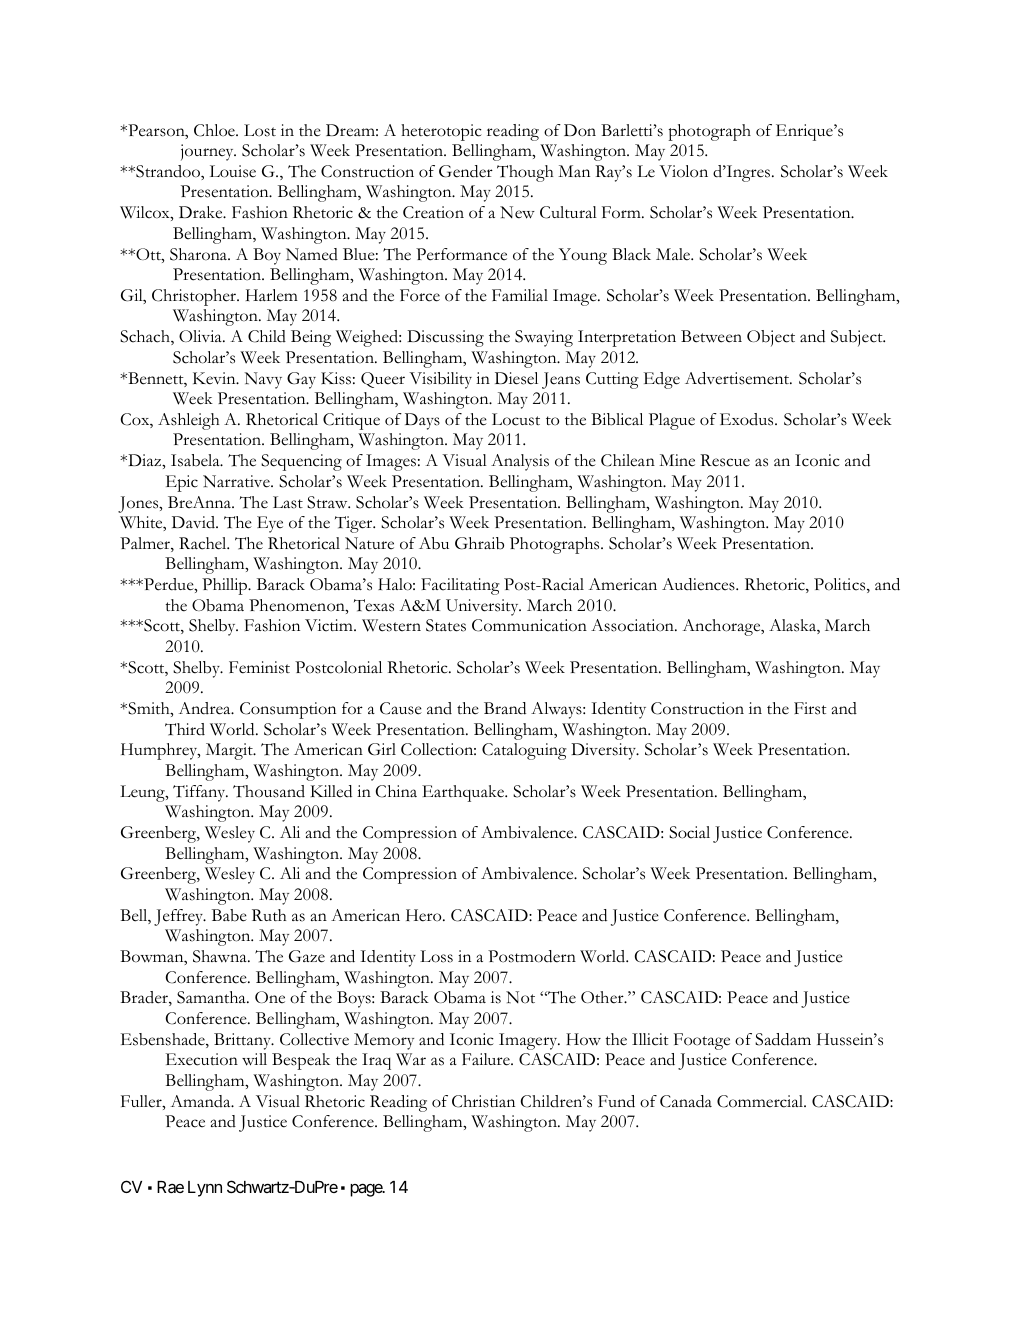  What do you see at coordinates (259, 667) in the screenshot?
I see `Feminist` at bounding box center [259, 667].
